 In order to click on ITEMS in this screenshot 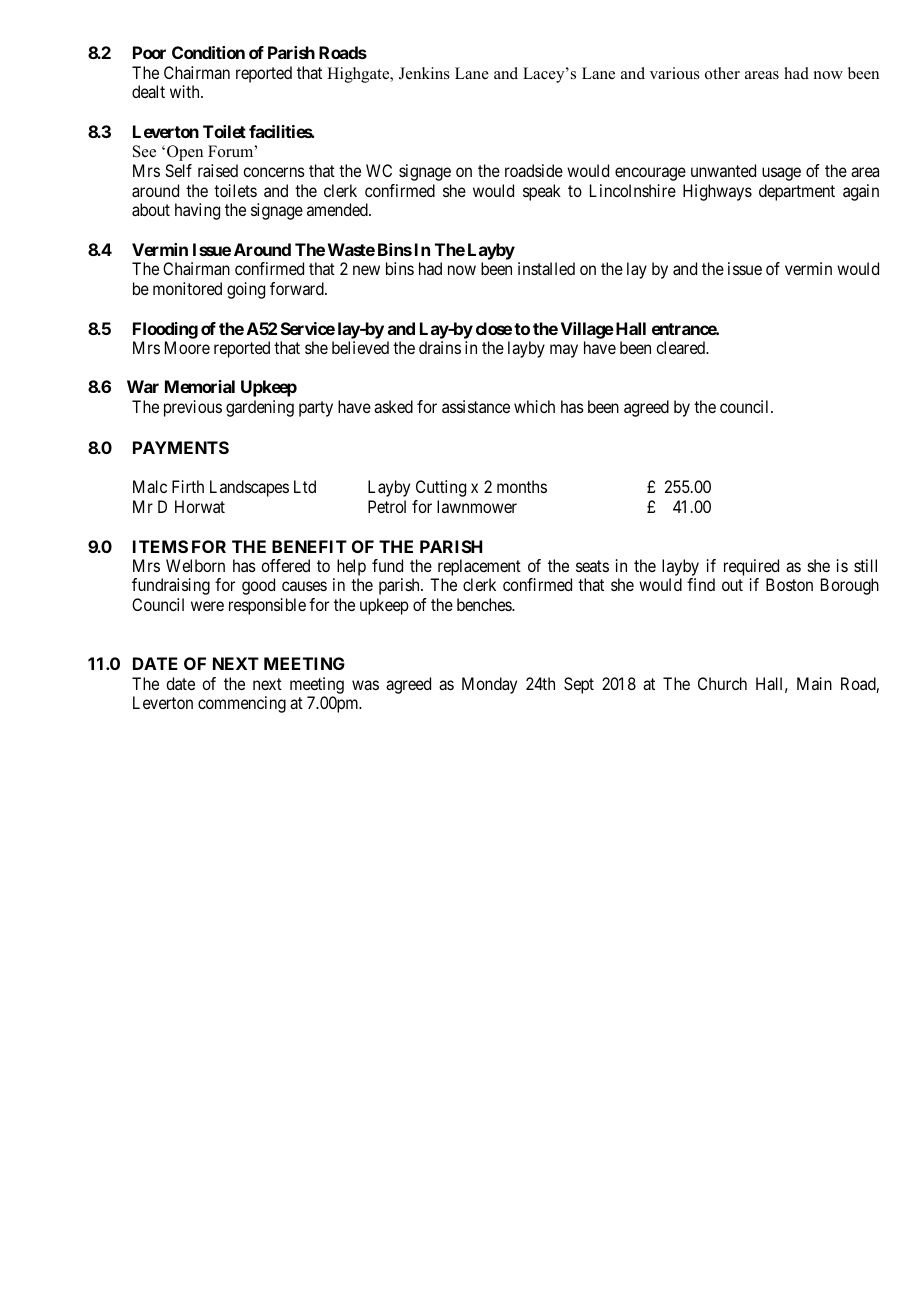, I will do `click(160, 546)`.
